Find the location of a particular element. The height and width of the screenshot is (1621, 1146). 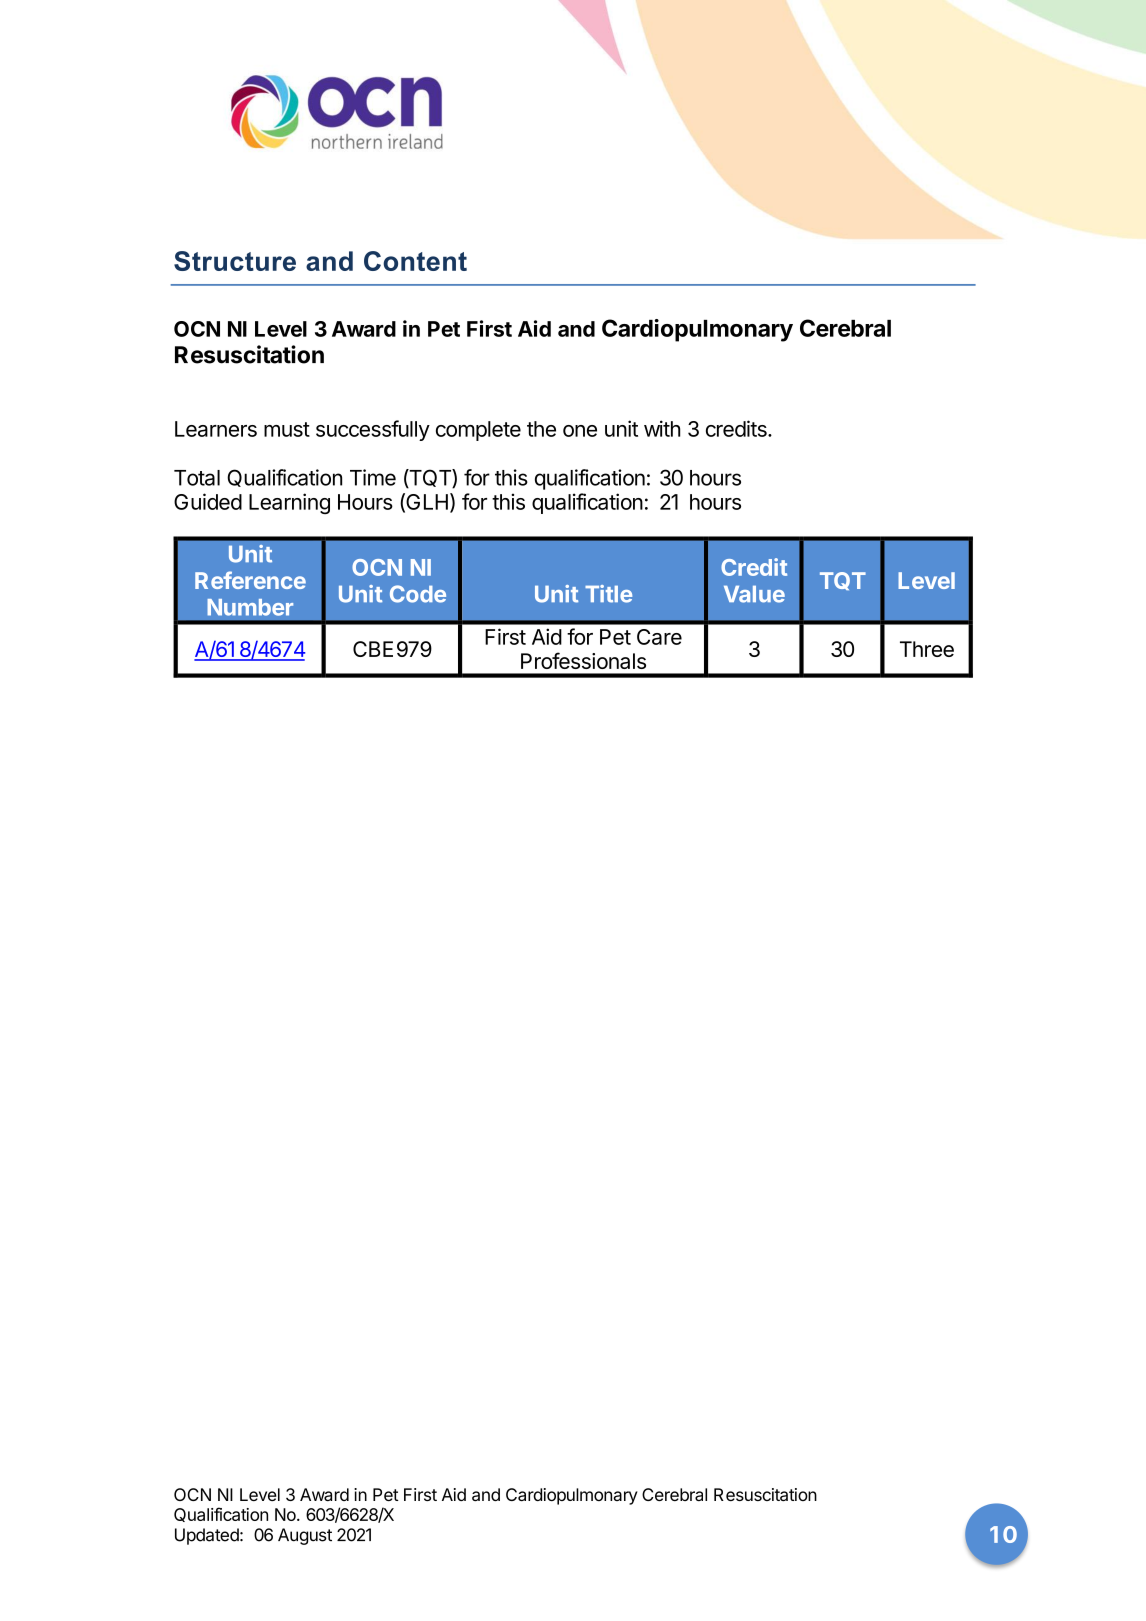

Learning is located at coordinates (289, 503).
